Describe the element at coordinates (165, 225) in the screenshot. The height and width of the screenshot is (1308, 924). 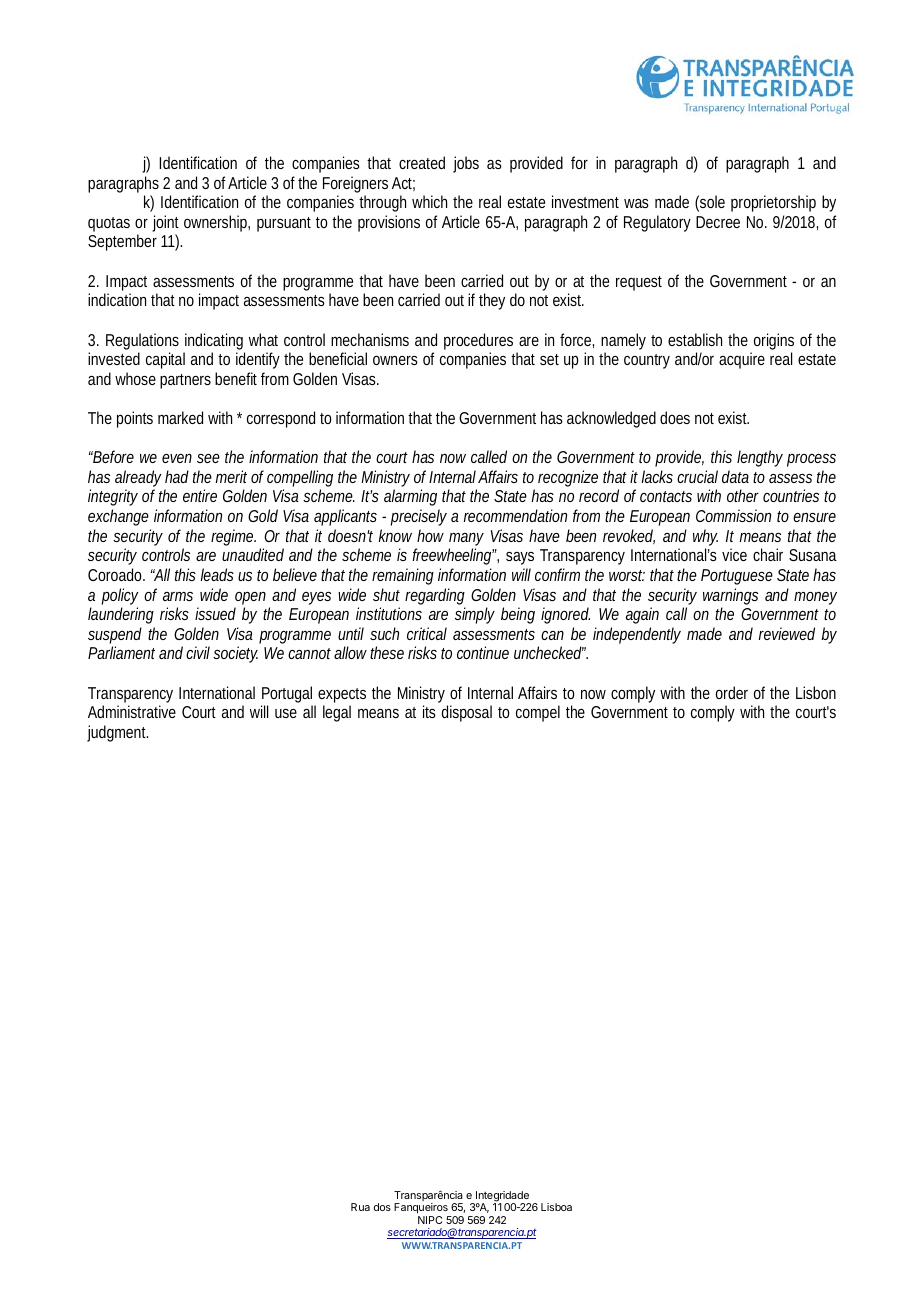
I see `joint` at that location.
